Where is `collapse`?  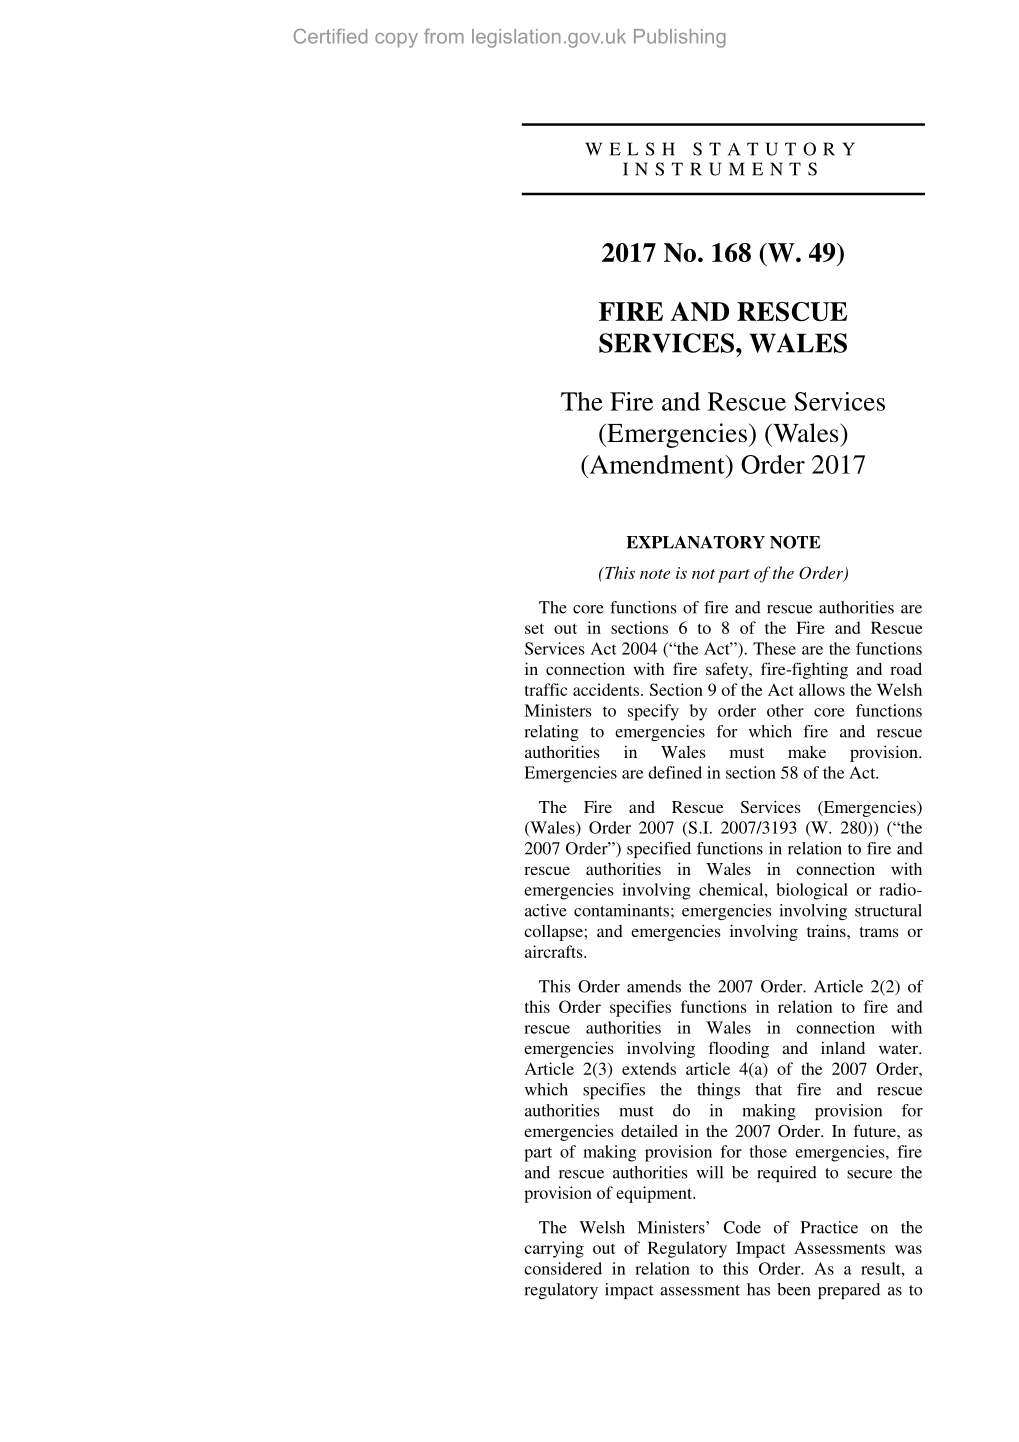 collapse is located at coordinates (553, 933).
